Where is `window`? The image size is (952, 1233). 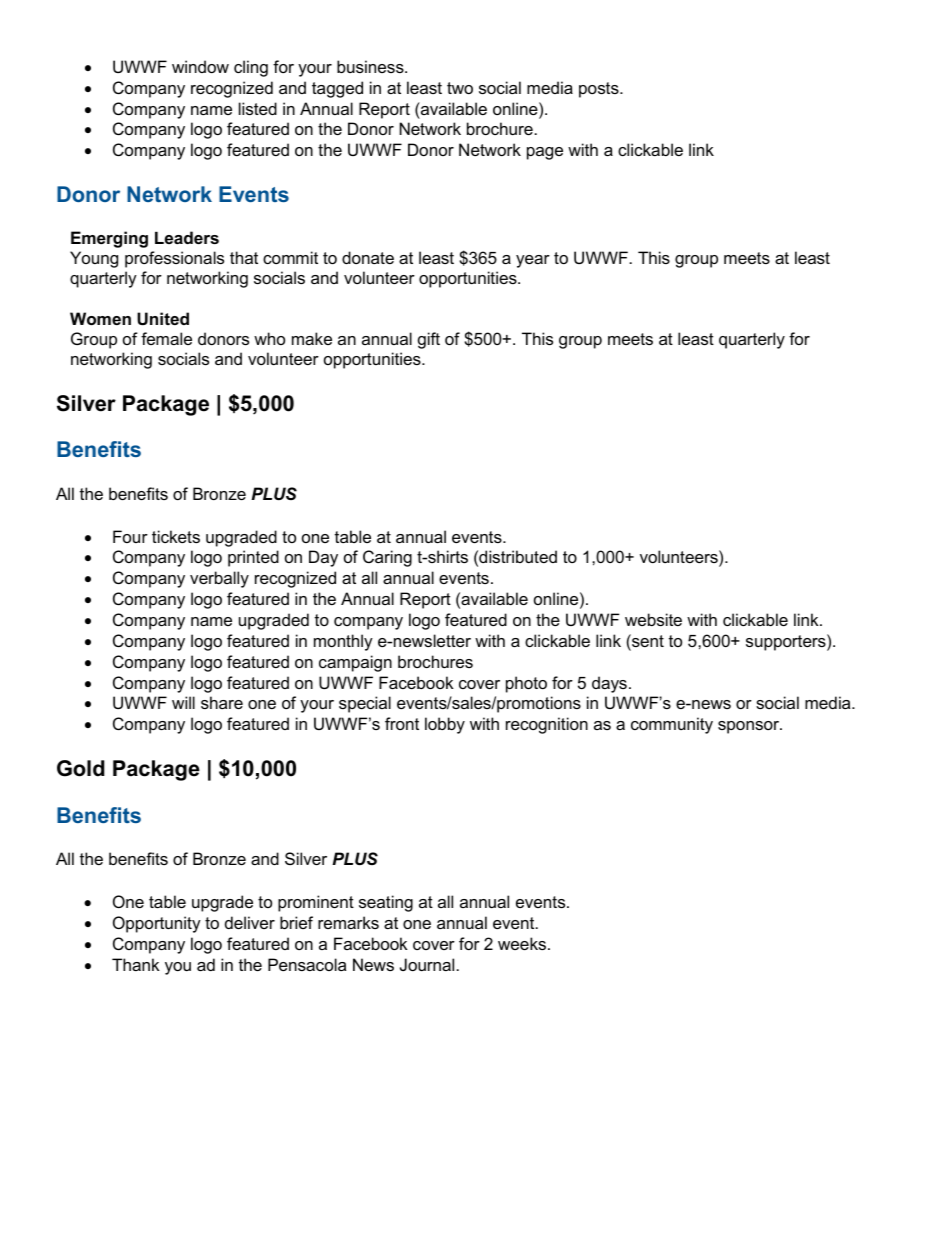 window is located at coordinates (200, 66).
